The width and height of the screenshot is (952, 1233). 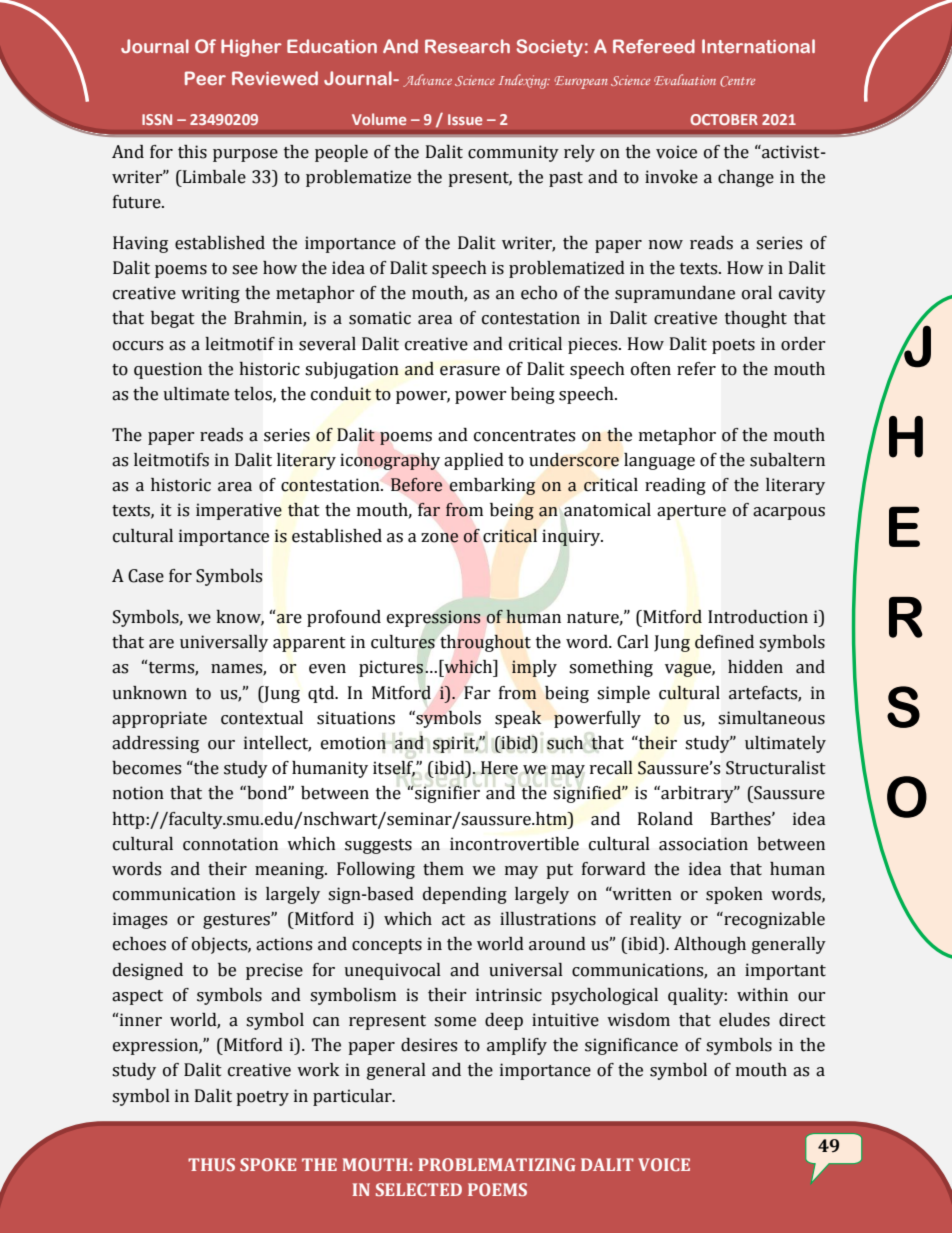 What do you see at coordinates (737, 81) in the screenshot?
I see `Centre` at bounding box center [737, 81].
